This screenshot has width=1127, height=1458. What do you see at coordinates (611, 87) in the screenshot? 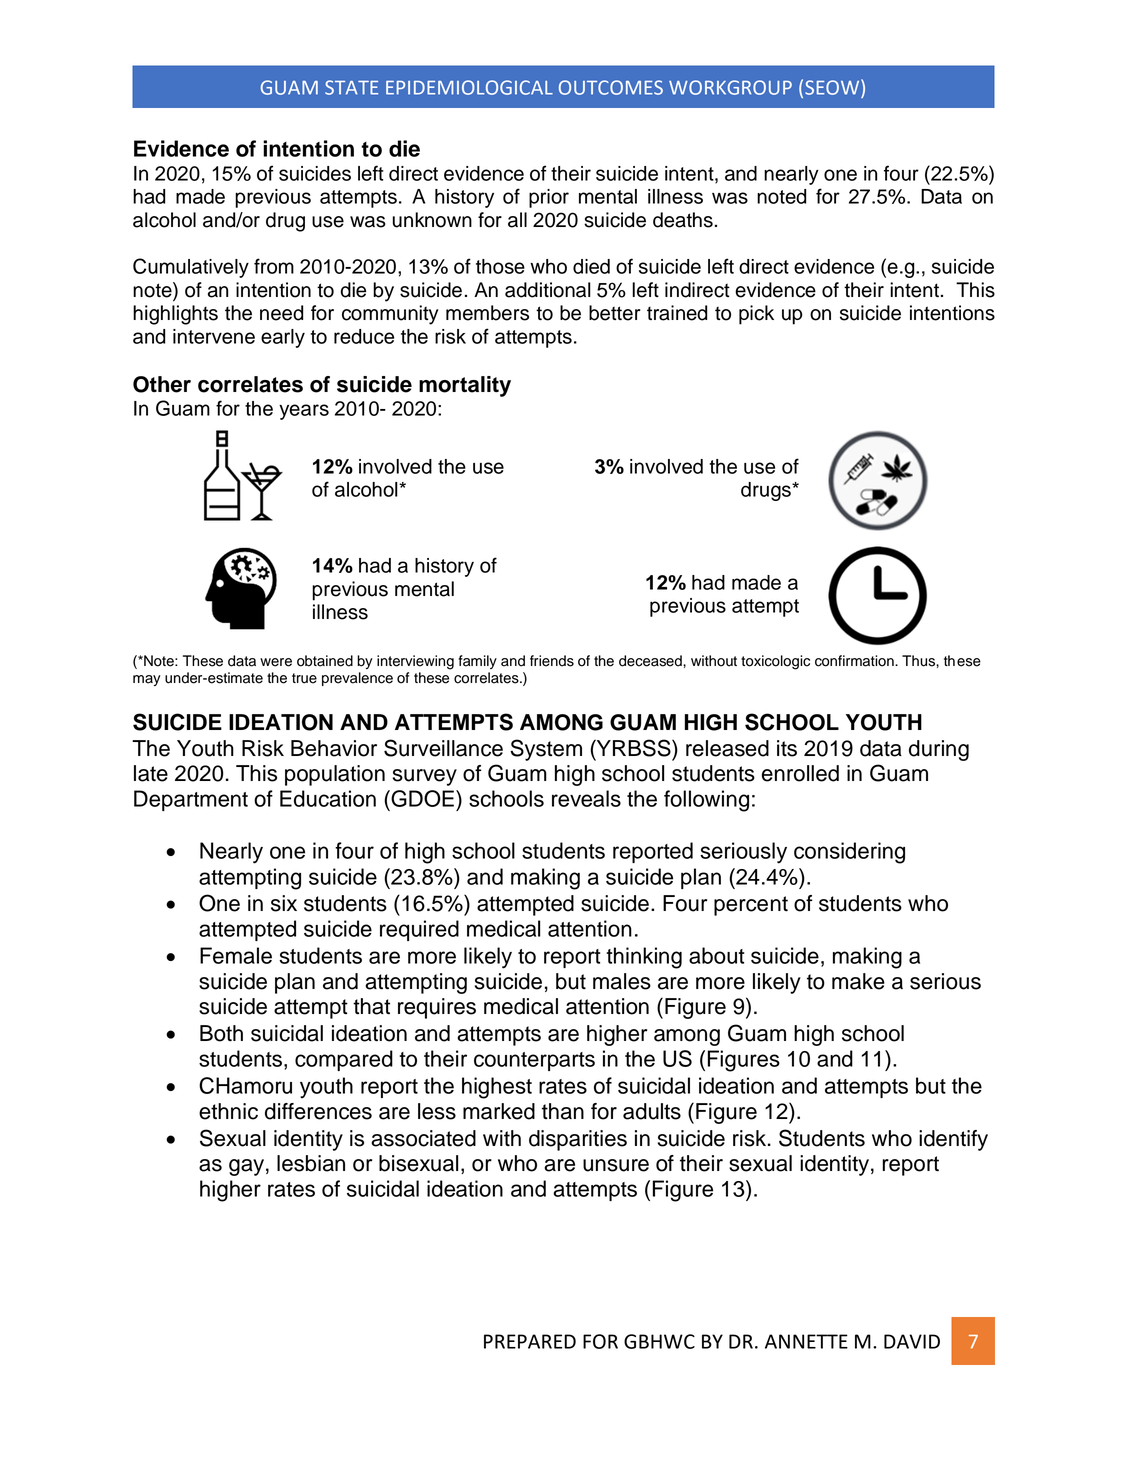
I see `OUTCOMES` at bounding box center [611, 87].
